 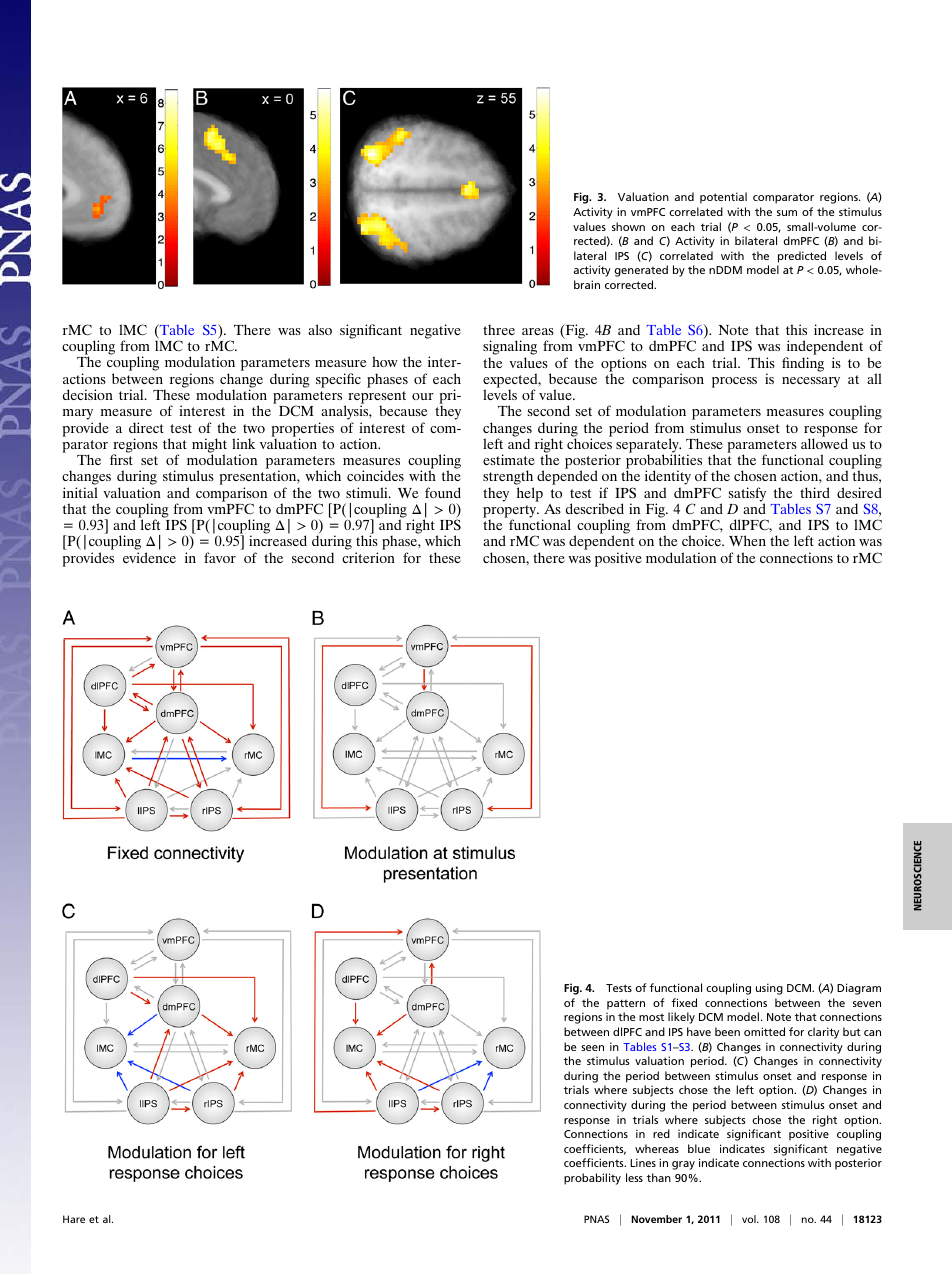 I want to click on using, so click(x=769, y=989).
